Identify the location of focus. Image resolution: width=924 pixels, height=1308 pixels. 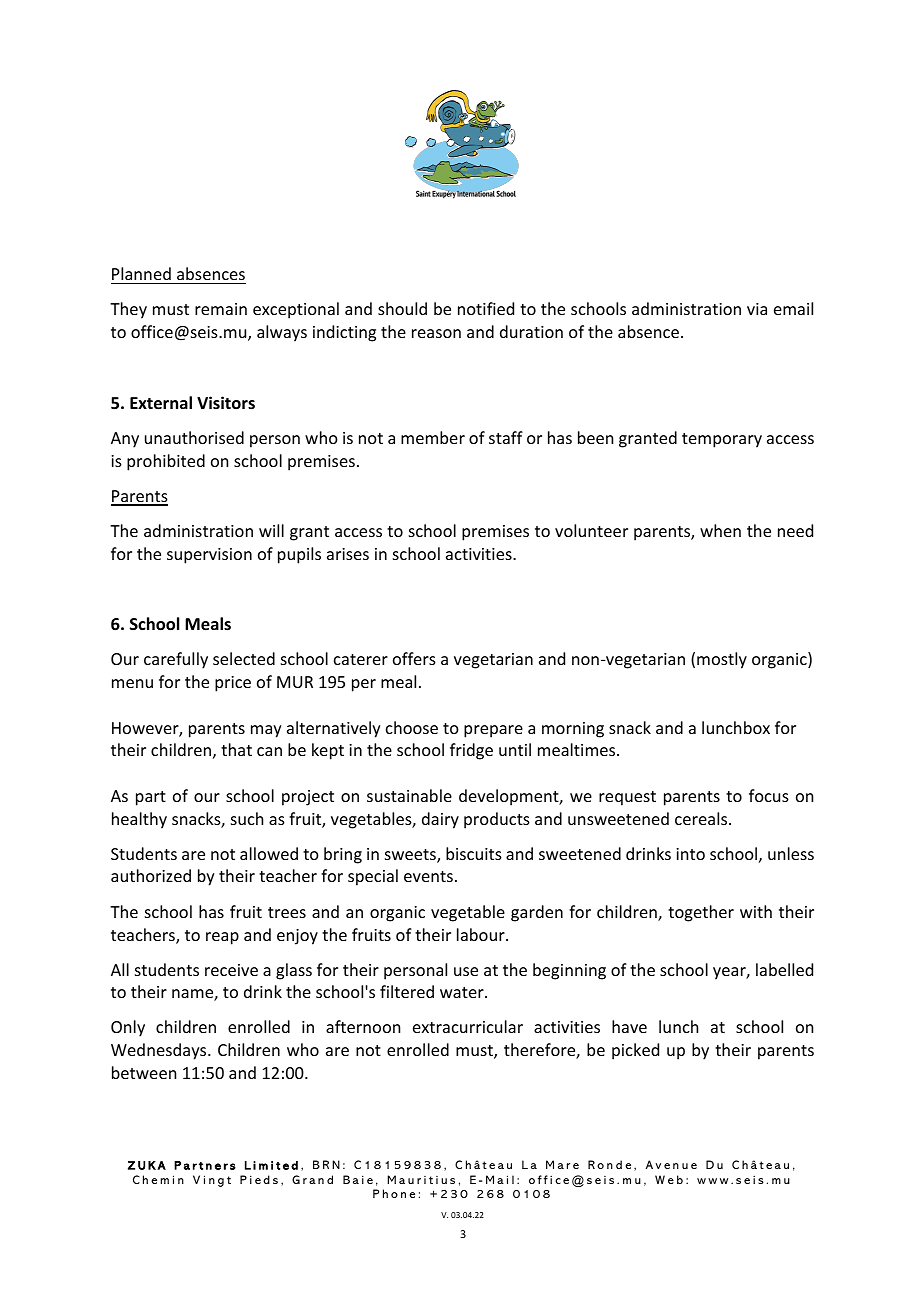
(769, 795).
